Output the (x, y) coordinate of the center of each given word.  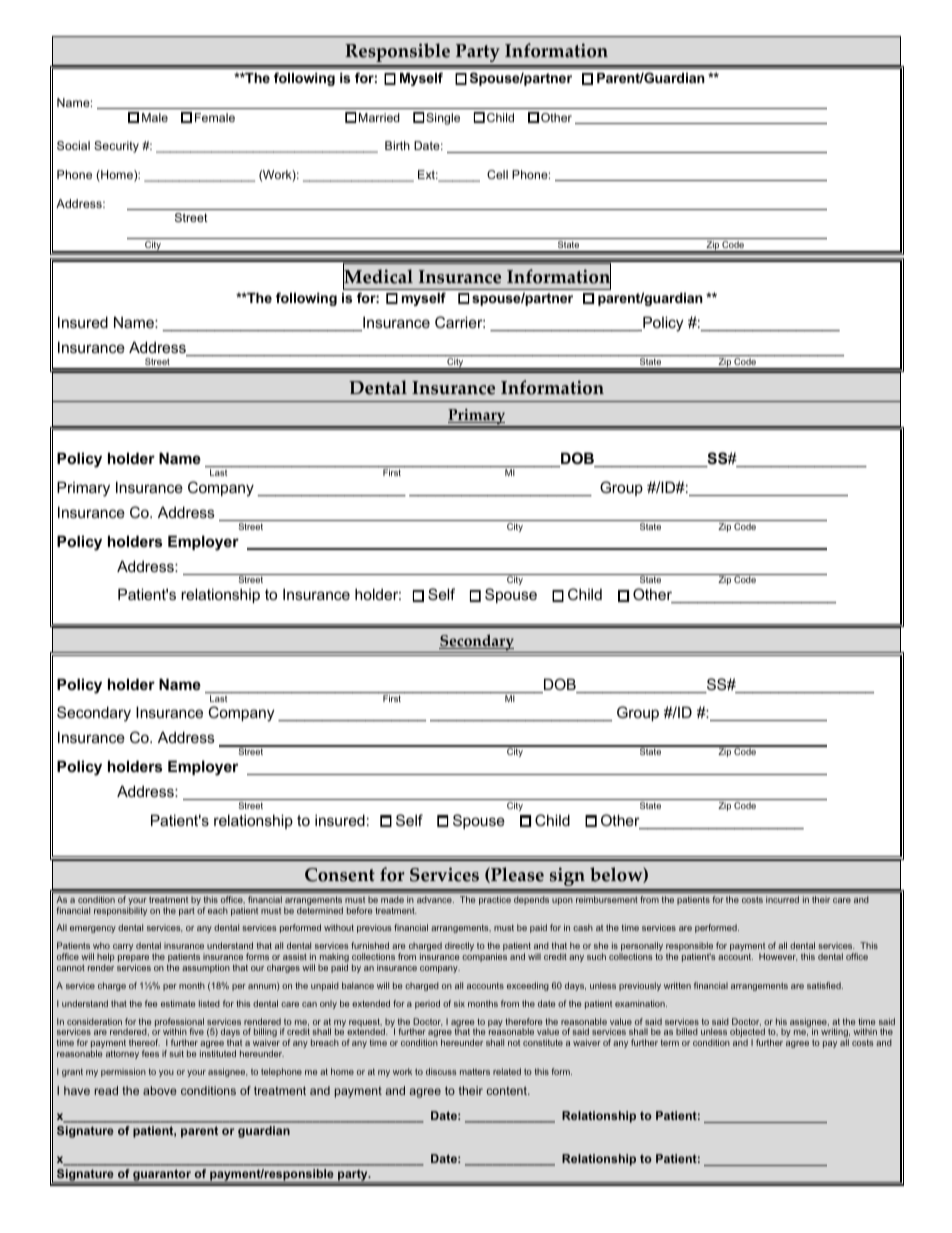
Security (116, 147)
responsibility (120, 911)
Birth (397, 145)
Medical (378, 277)
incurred (782, 899)
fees (150, 1053)
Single (443, 119)
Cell (497, 174)
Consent (340, 875)
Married (379, 117)
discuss (441, 1071)
